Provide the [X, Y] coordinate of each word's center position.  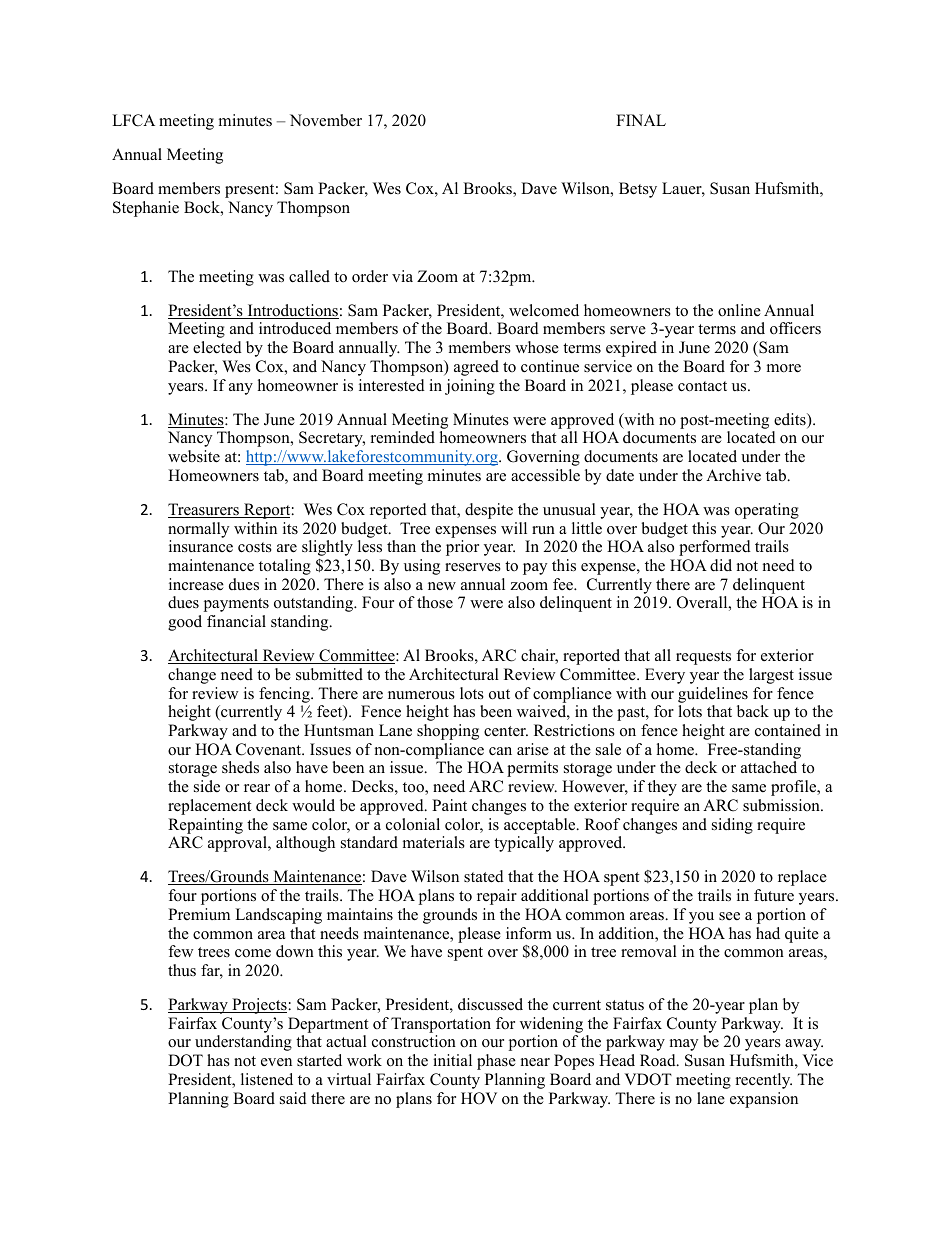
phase [496, 1062]
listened [267, 1079]
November [326, 120]
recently [764, 1081]
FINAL [641, 120]
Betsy [638, 190]
